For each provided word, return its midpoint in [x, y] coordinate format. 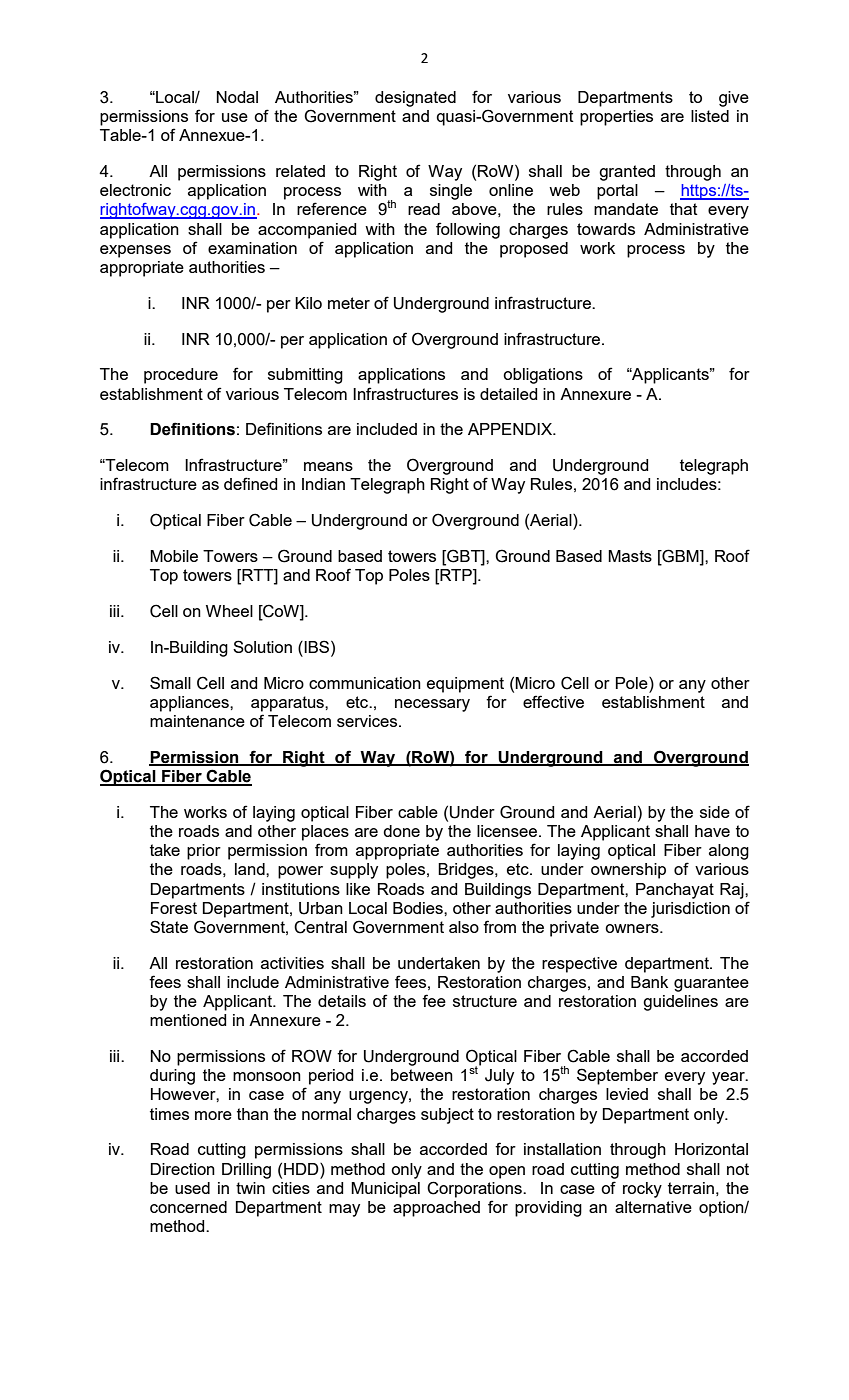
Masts [630, 556]
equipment [465, 685]
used [192, 1188]
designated [415, 99]
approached [436, 1209]
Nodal [237, 97]
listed [710, 116]
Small [170, 682]
